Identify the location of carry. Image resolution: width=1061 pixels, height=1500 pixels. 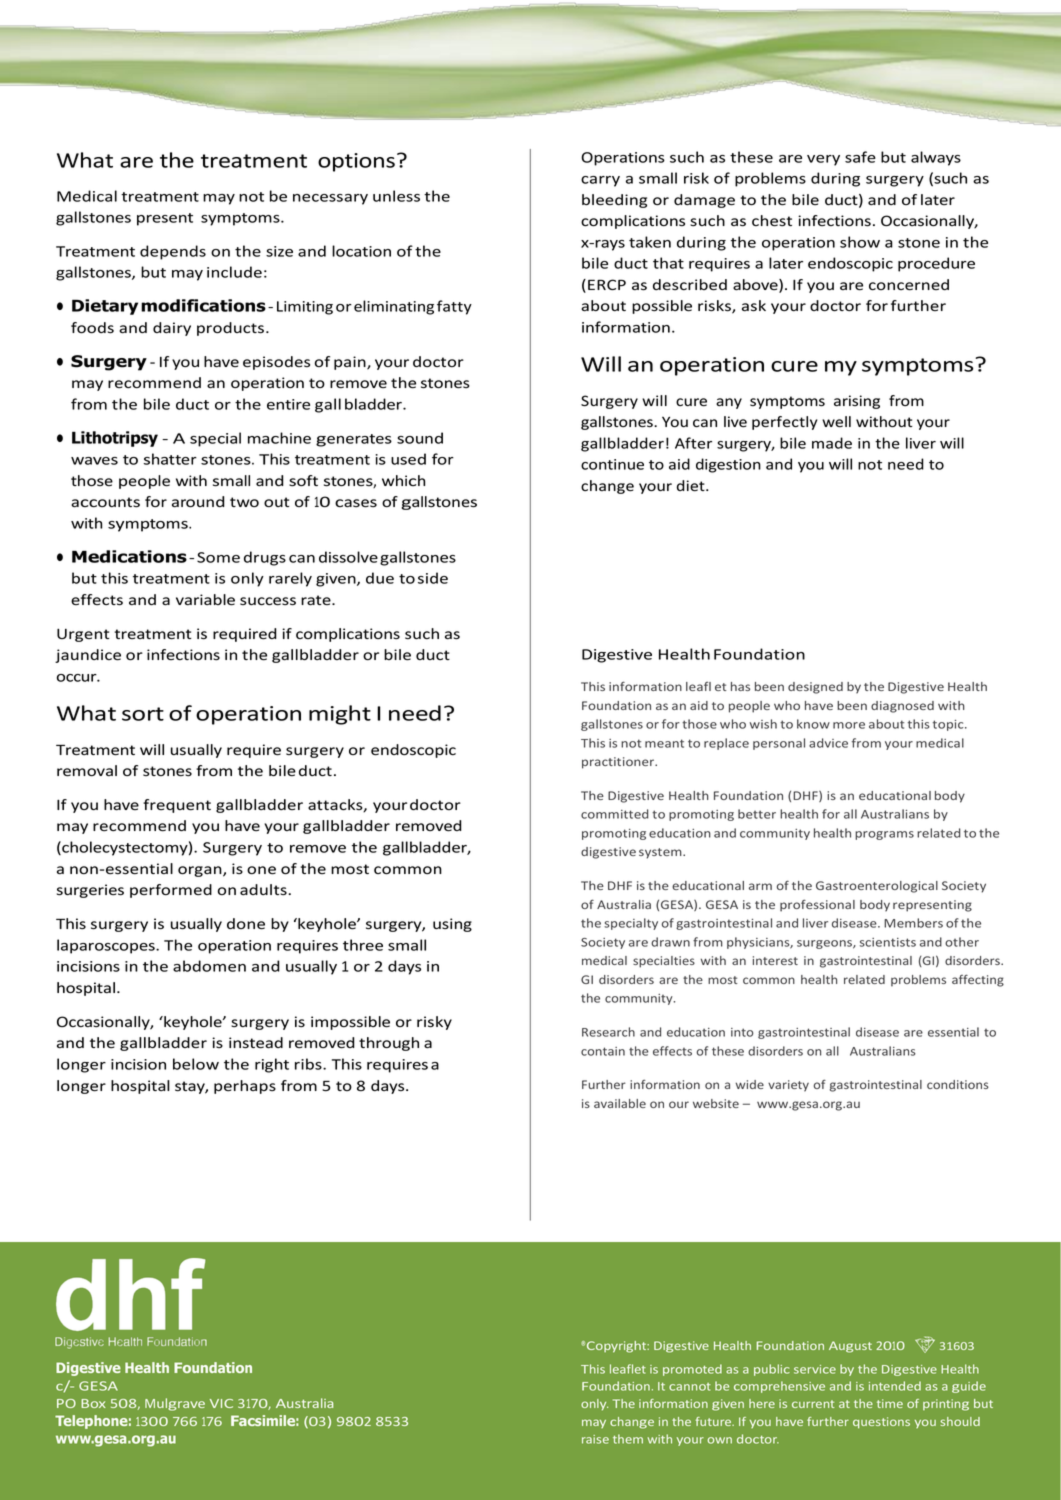
(600, 181).
